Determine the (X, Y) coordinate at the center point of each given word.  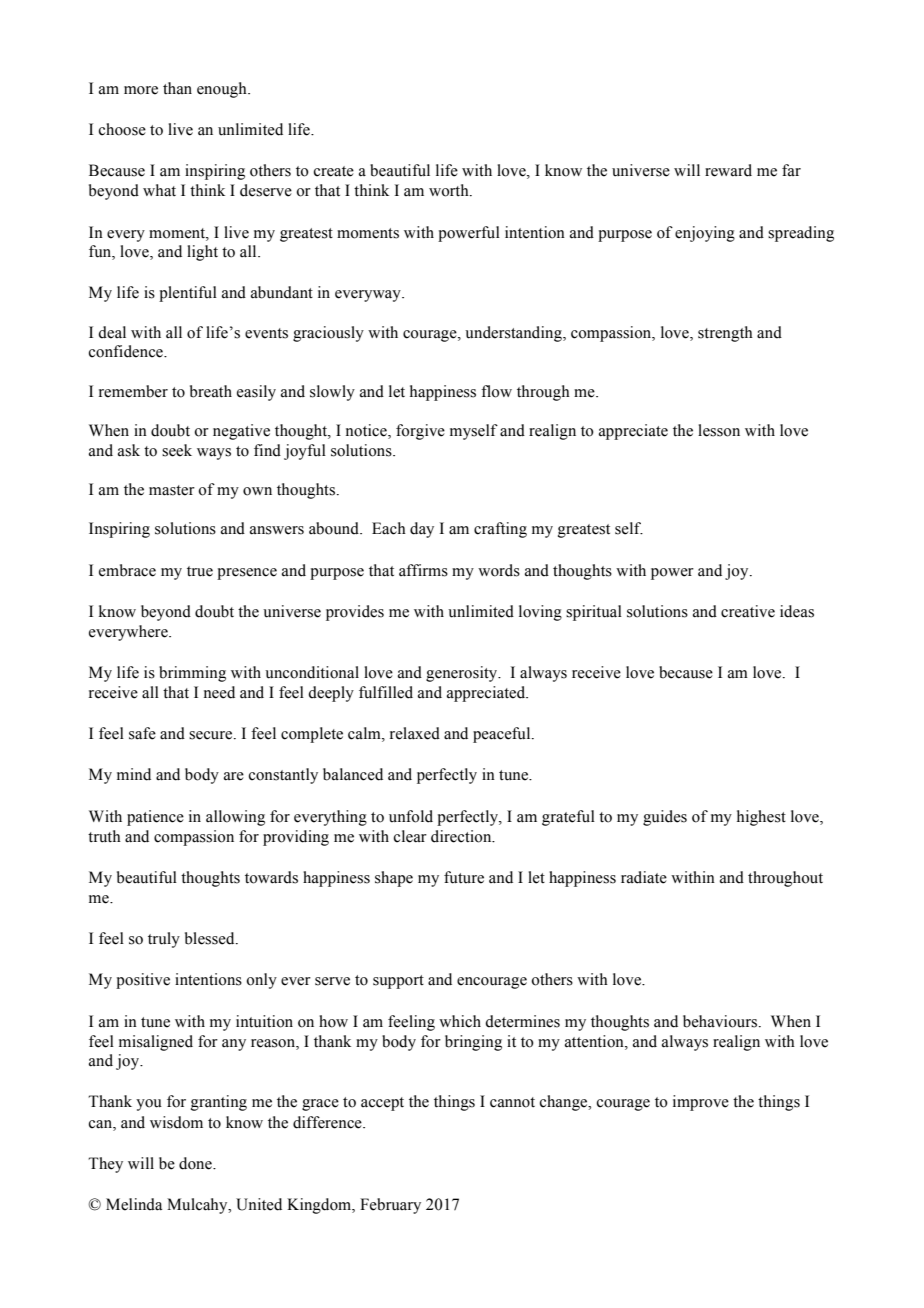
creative (748, 611)
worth (450, 190)
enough (223, 90)
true (200, 571)
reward (728, 170)
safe (142, 733)
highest (761, 818)
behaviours (721, 1021)
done (196, 1163)
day (422, 530)
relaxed (415, 733)
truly (164, 940)
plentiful (188, 294)
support (398, 982)
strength (725, 334)
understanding (514, 334)
